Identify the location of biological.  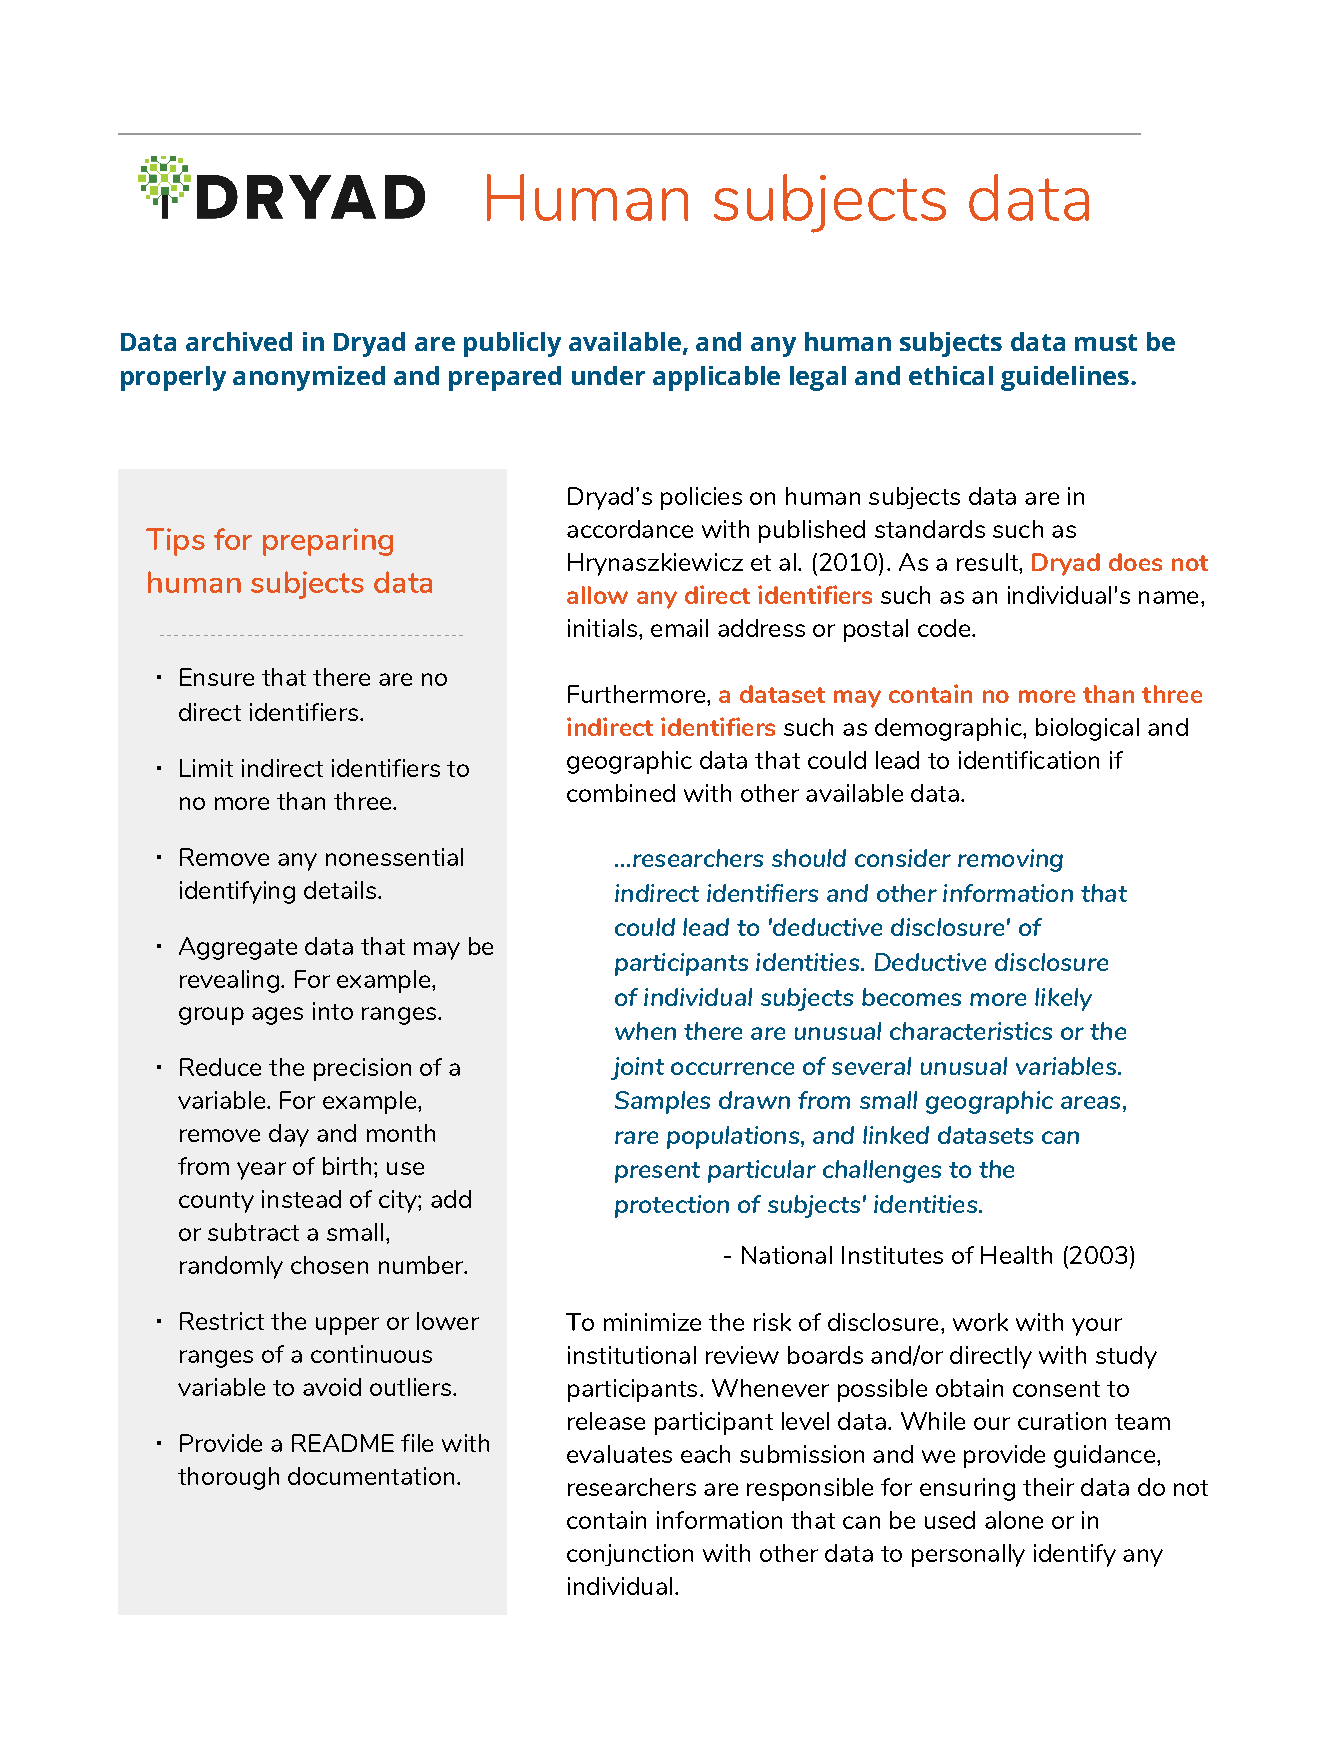
(1087, 729).
